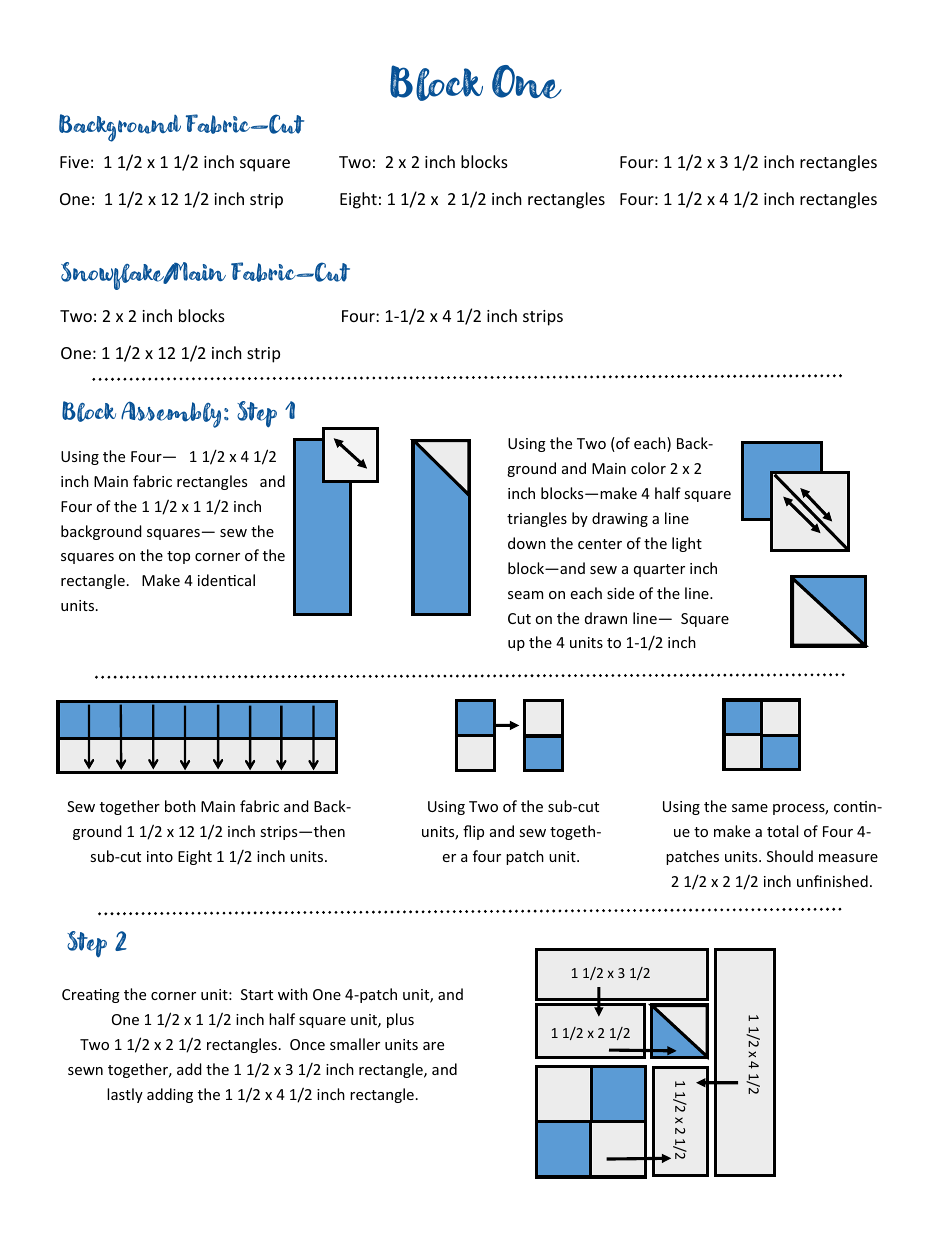 This page has height=1233, width=952. What do you see at coordinates (648, 468) in the page?
I see `color` at bounding box center [648, 468].
